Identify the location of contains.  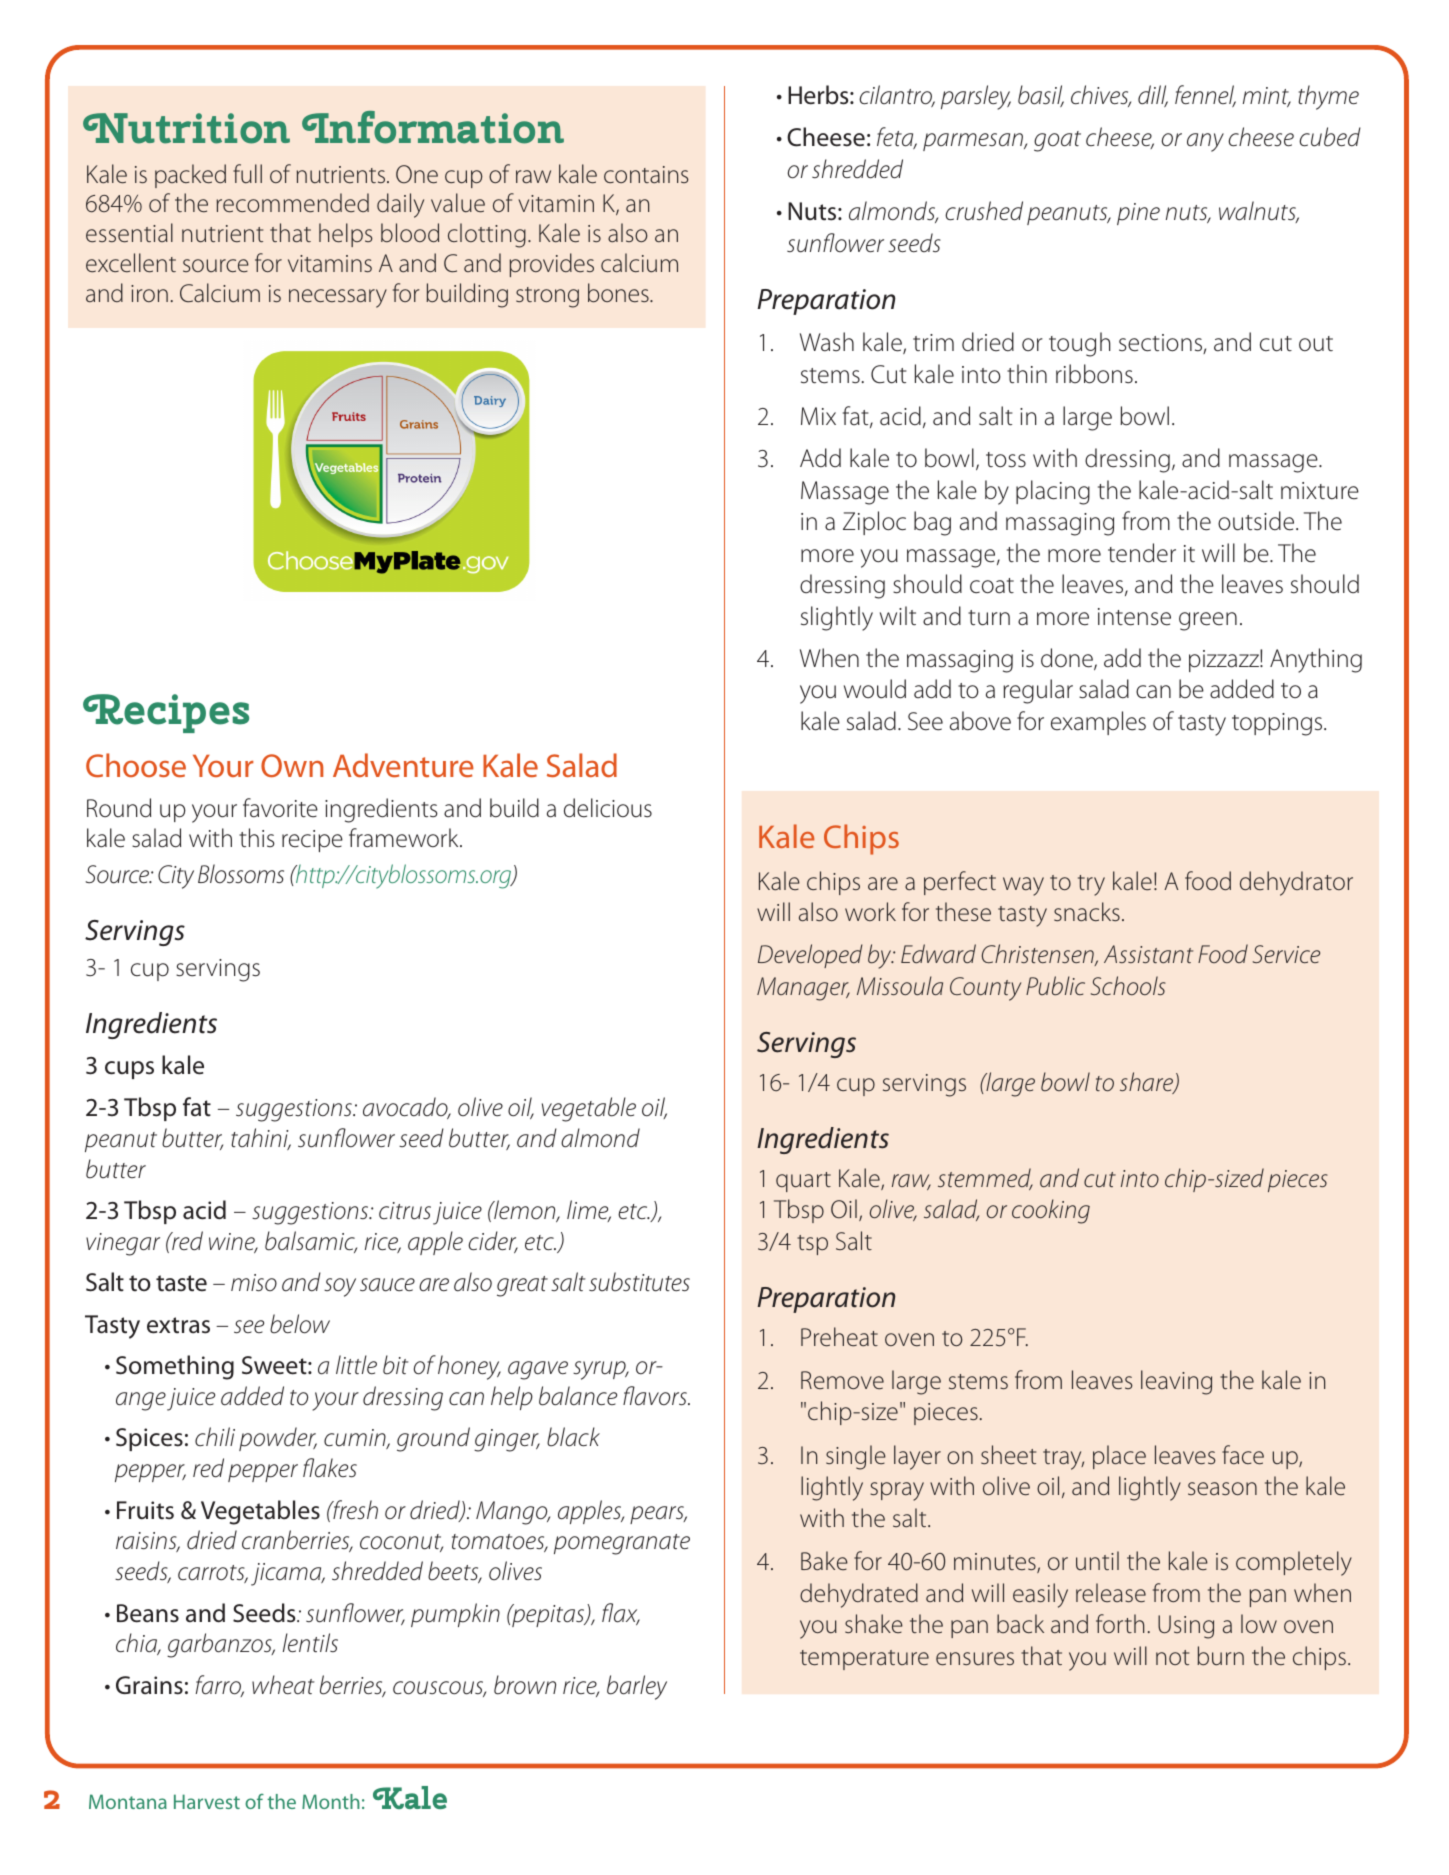
(646, 174).
